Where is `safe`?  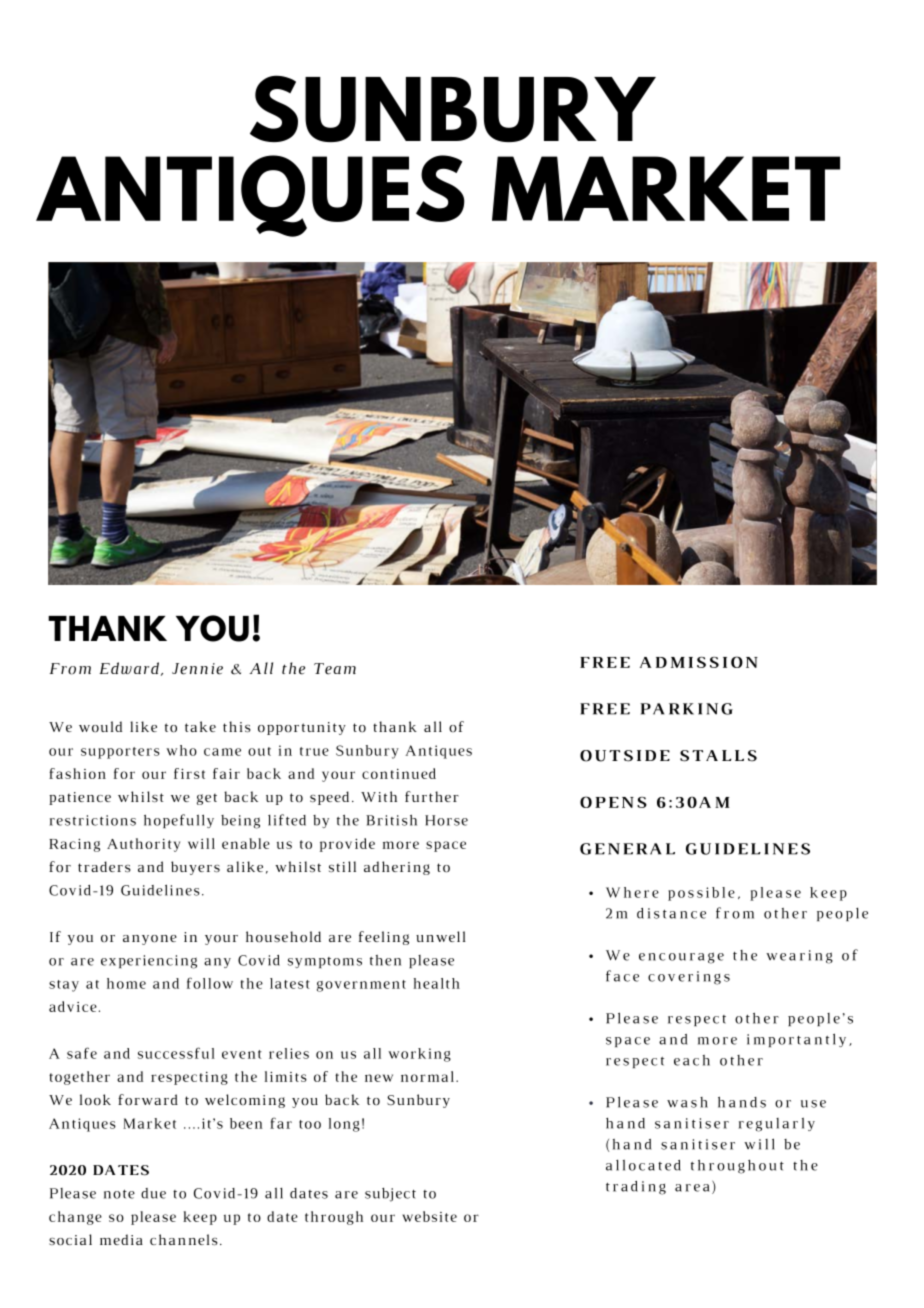 safe is located at coordinates (82, 1053).
